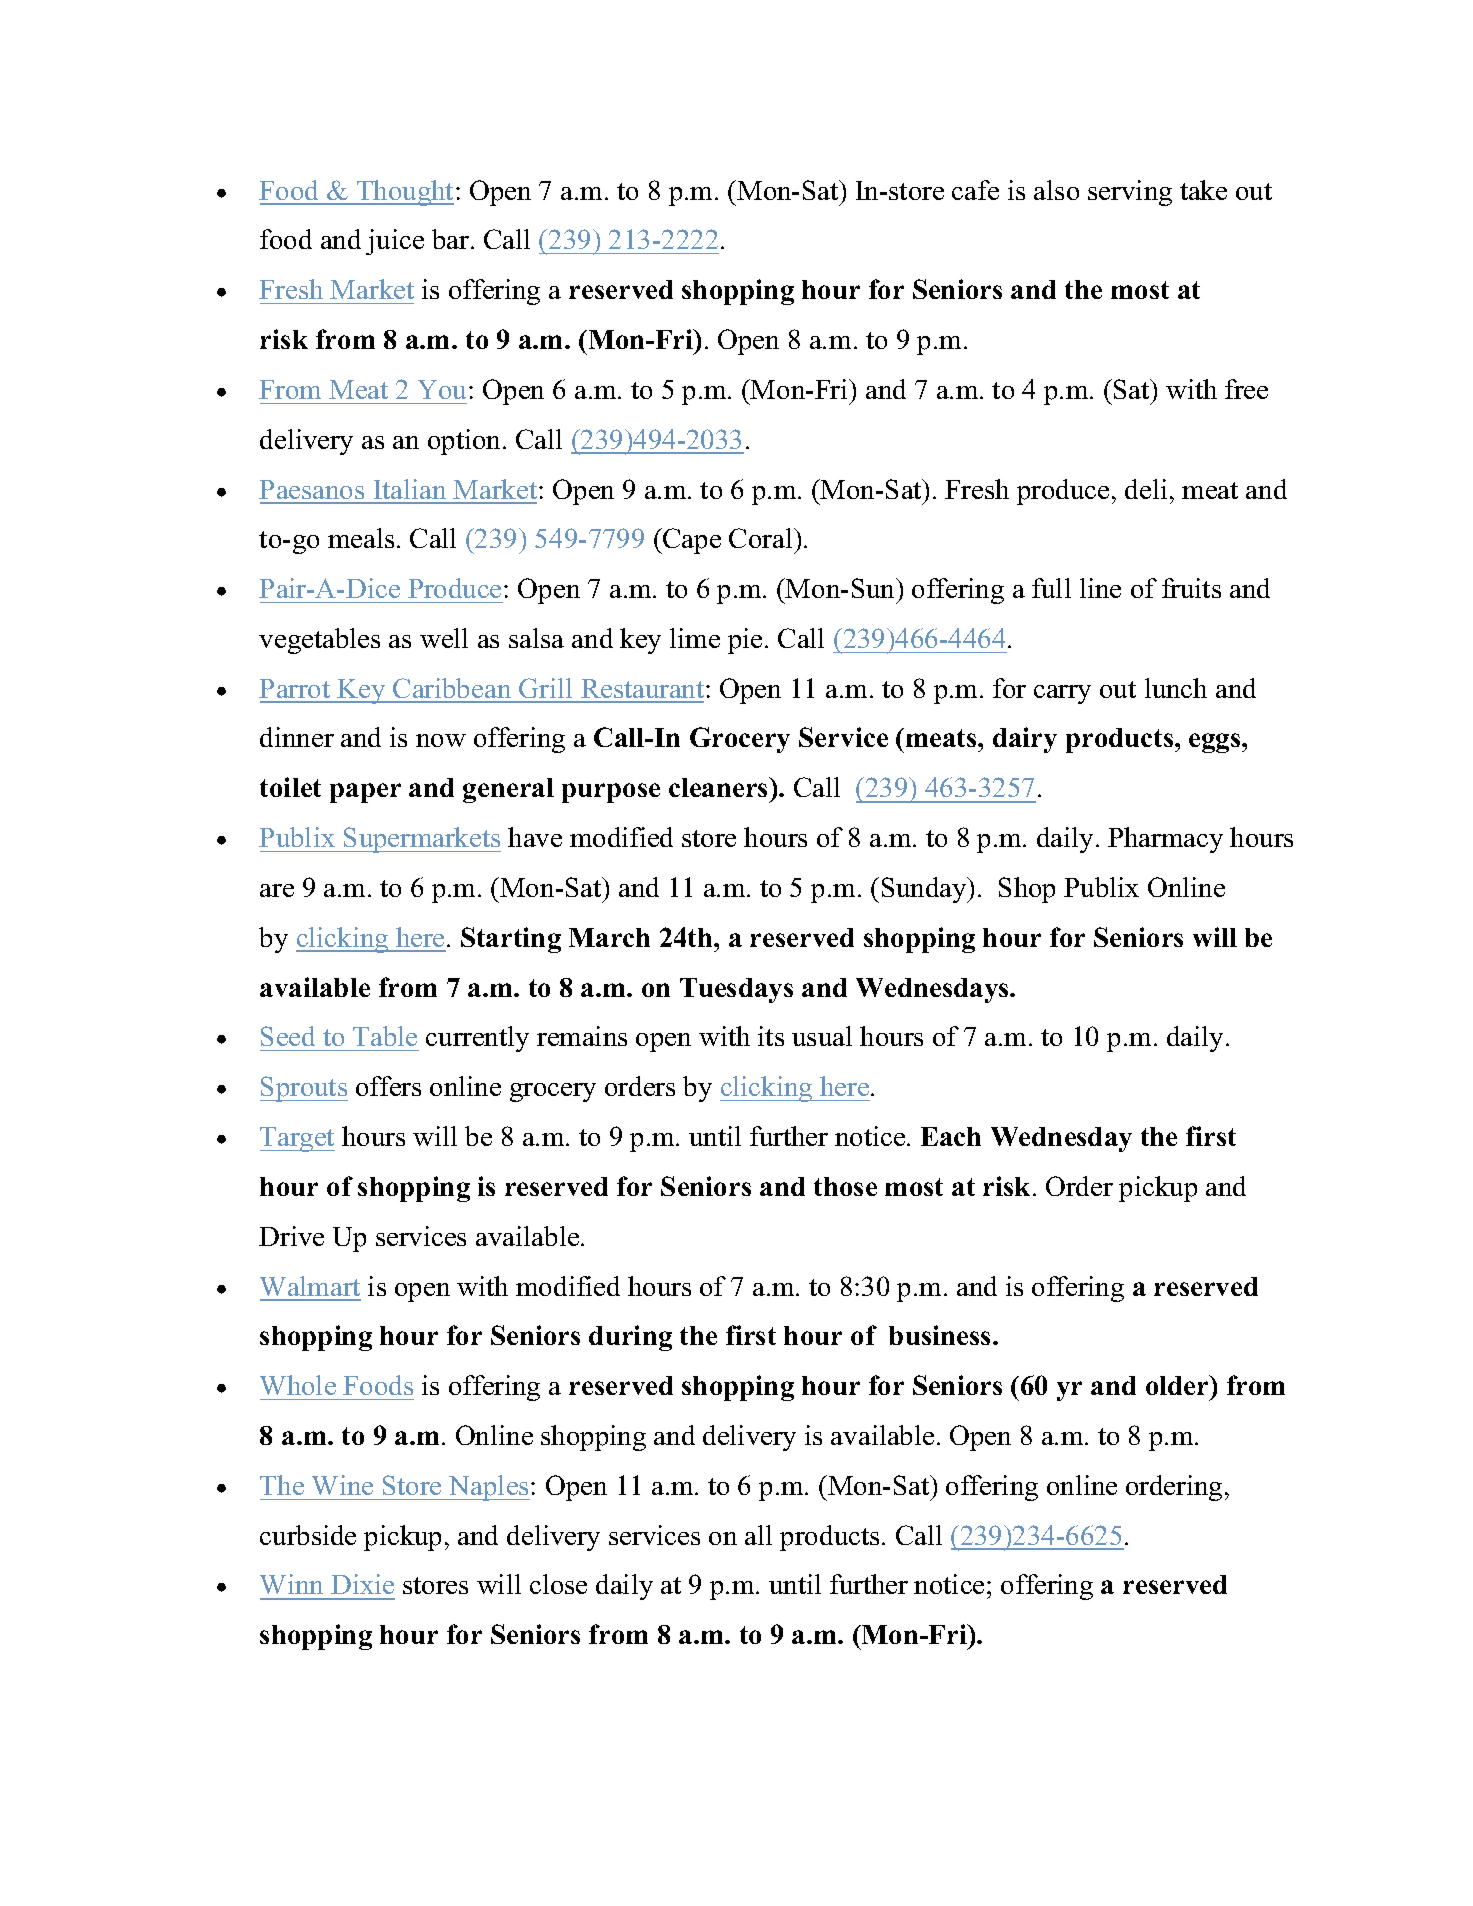 The height and width of the document is (1906, 1473). I want to click on serving, so click(1130, 193).
